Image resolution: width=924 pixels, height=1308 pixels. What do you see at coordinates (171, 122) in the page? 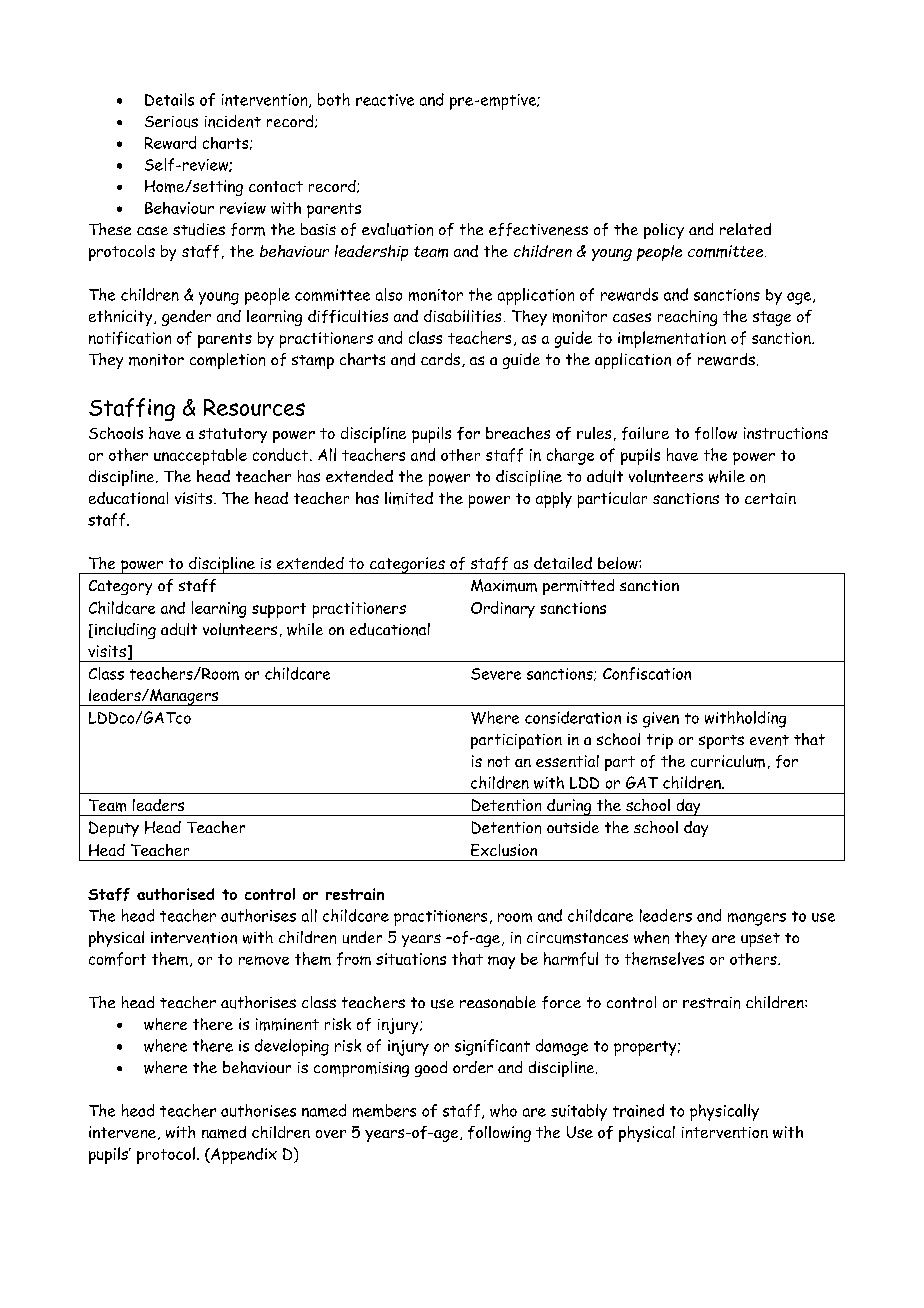
I see `Serious` at bounding box center [171, 122].
